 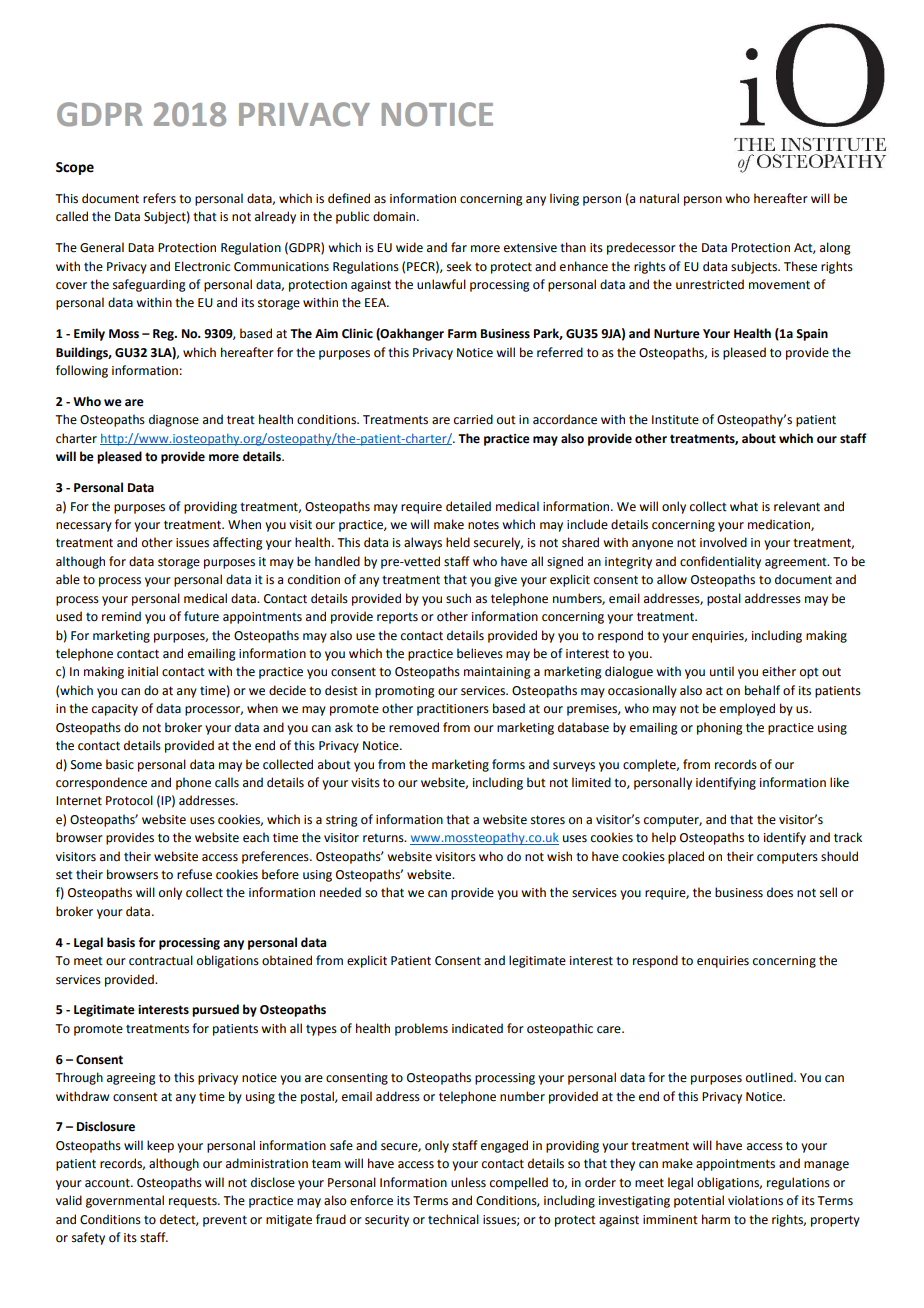 I want to click on unless, so click(x=468, y=1182).
